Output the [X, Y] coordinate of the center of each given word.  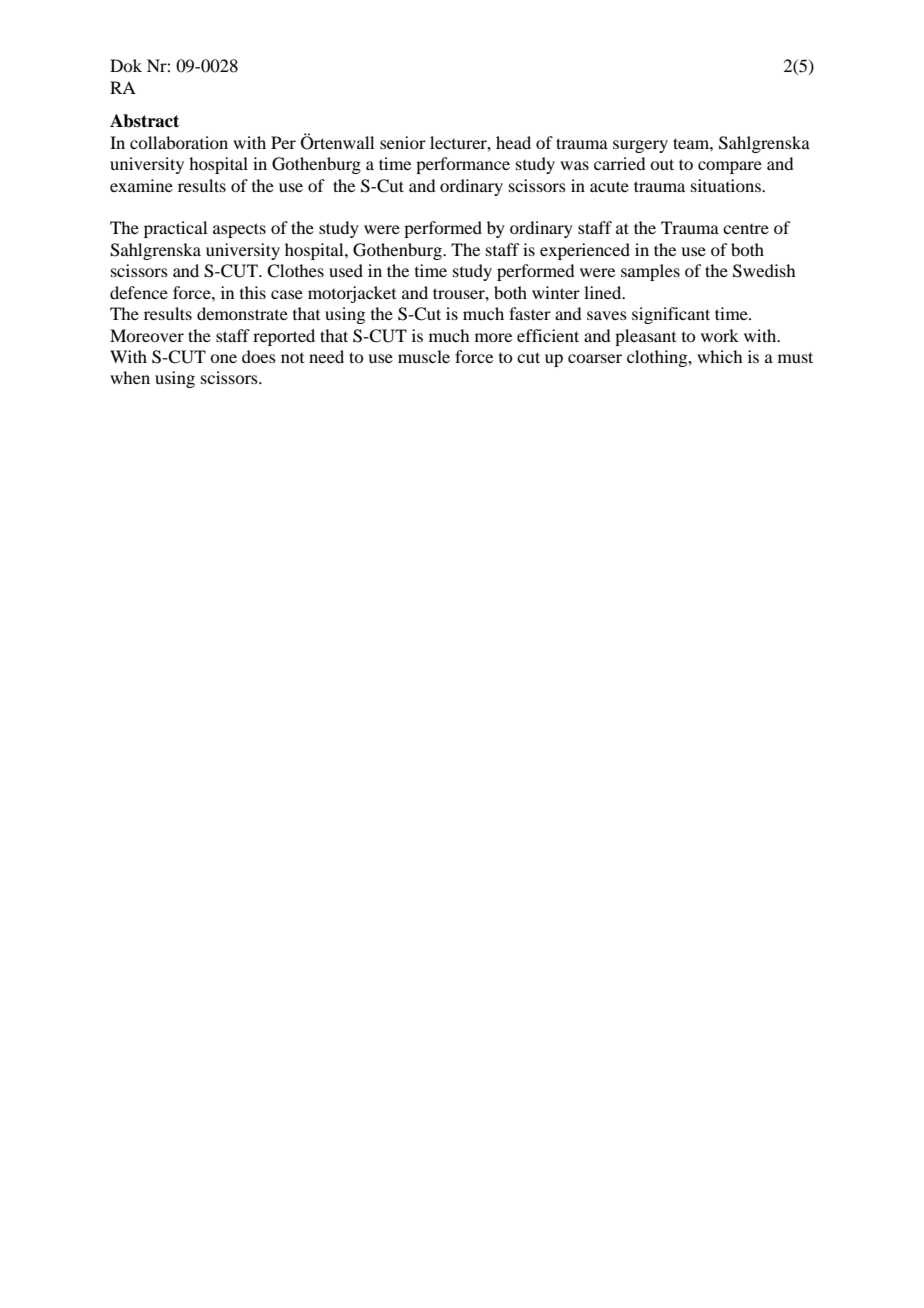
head [513, 142]
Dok [126, 65]
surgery [640, 146]
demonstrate [242, 313]
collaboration [179, 142]
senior [403, 142]
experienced [585, 251]
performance [463, 165]
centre [746, 229]
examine [141, 185]
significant [671, 315]
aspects [239, 230]
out [662, 164]
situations [727, 185]
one [223, 358]
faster [530, 313]
